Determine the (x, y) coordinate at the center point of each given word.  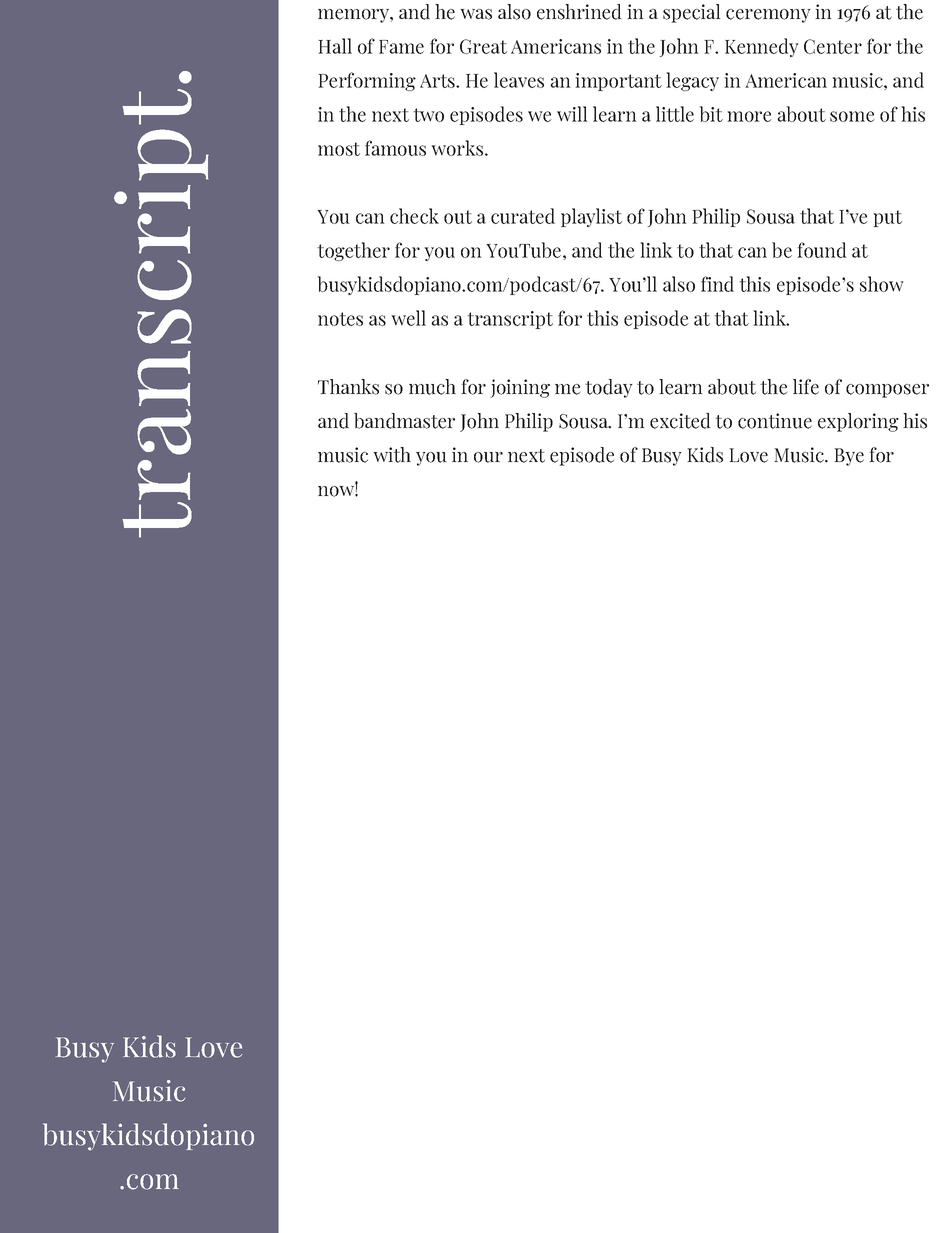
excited (680, 421)
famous (395, 148)
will (572, 114)
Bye (849, 457)
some (852, 116)
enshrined (579, 12)
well (408, 318)
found (822, 250)
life (806, 387)
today (609, 388)
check (414, 216)
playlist (591, 217)
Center (833, 46)
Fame (401, 47)
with (392, 455)
